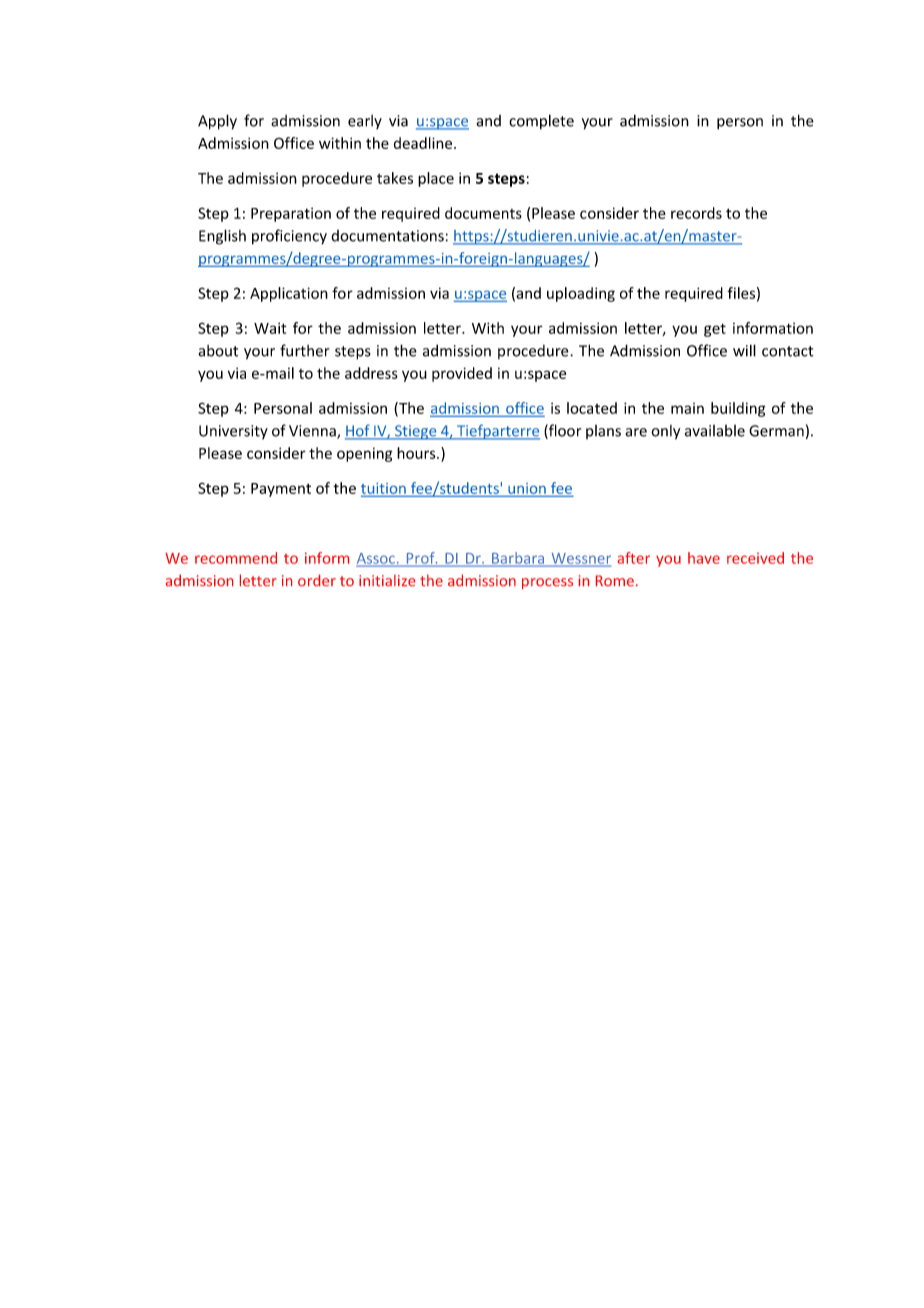 Image resolution: width=924 pixels, height=1308 pixels. What do you see at coordinates (281, 490) in the image?
I see `Payment` at bounding box center [281, 490].
